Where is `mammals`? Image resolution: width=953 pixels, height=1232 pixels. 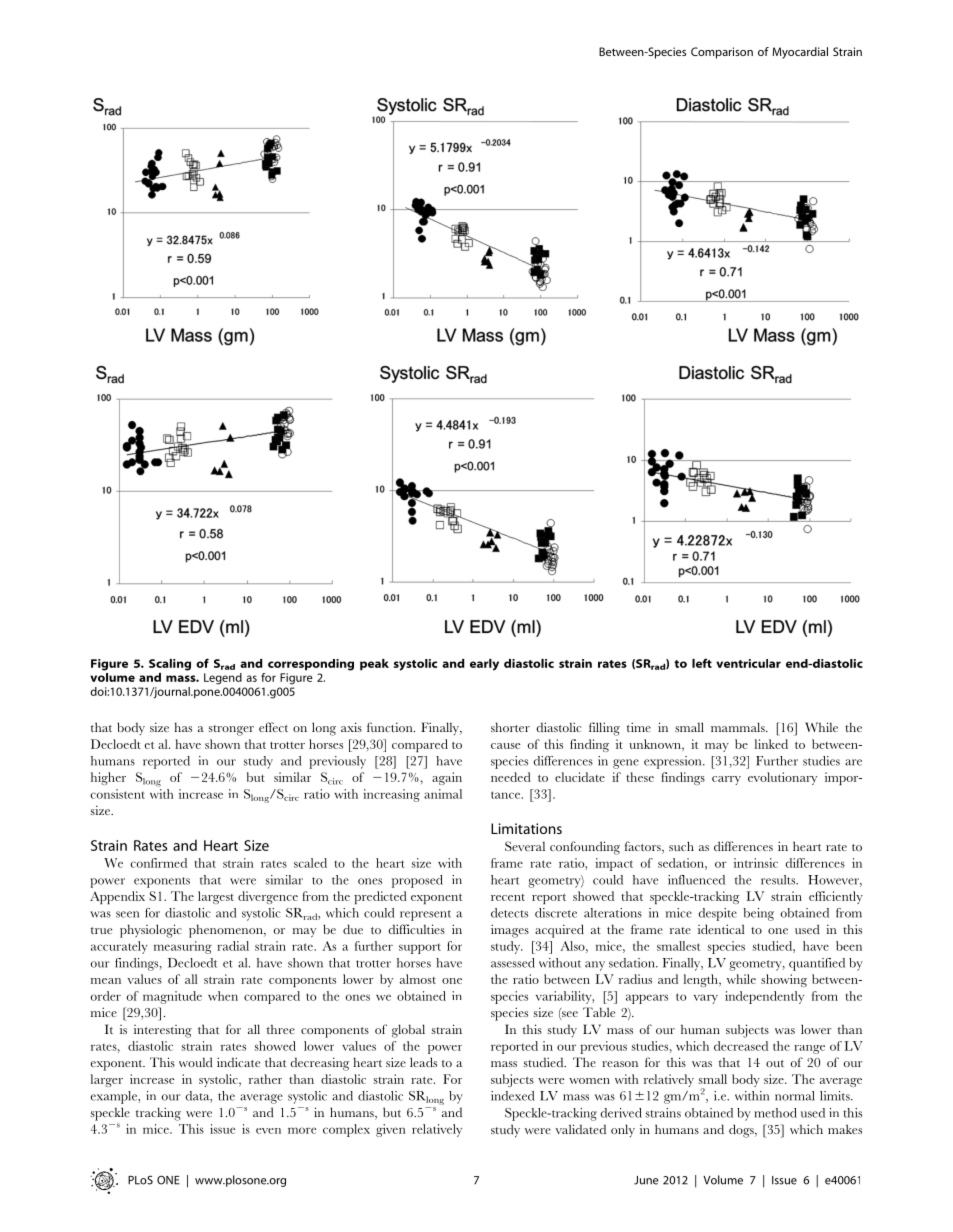
mammals is located at coordinates (739, 727).
